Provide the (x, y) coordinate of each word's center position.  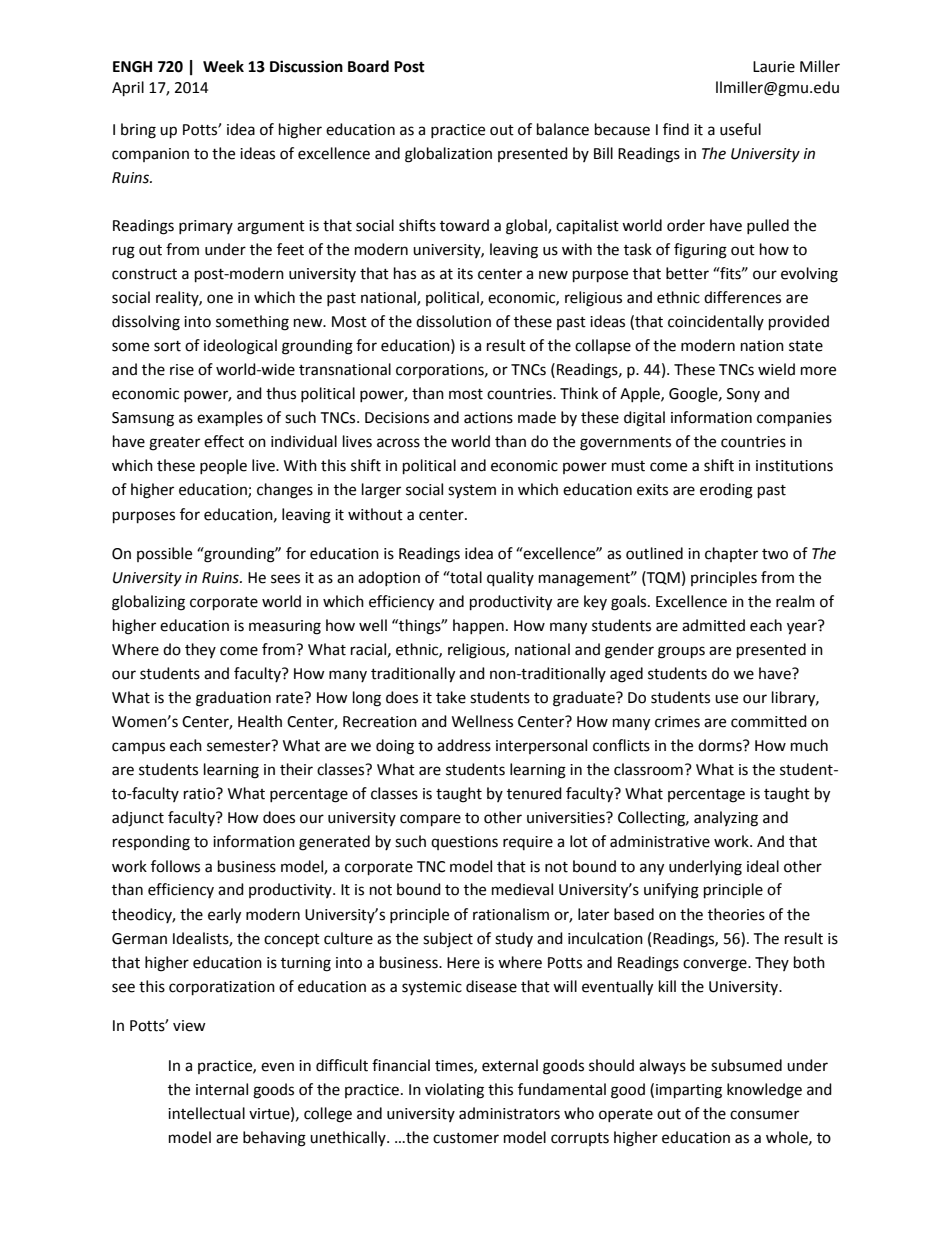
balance (563, 129)
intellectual (206, 1113)
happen (478, 626)
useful (740, 129)
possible (164, 554)
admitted (713, 625)
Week (223, 66)
